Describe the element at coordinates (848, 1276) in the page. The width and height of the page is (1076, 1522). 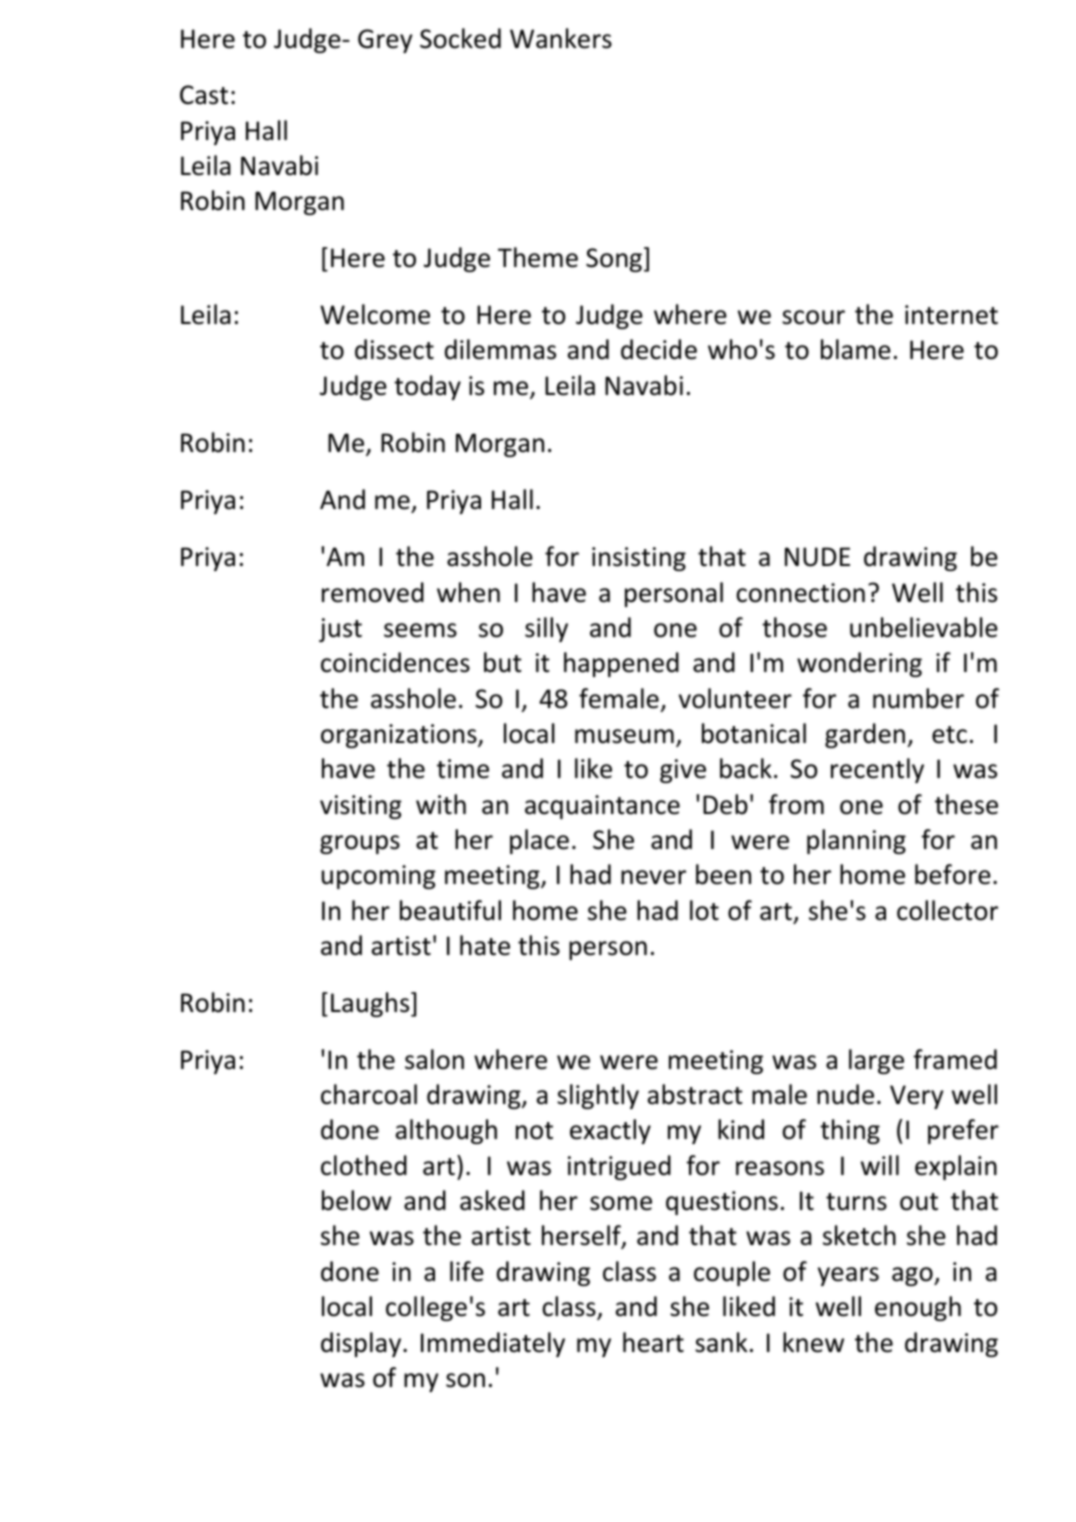
I see `years` at that location.
